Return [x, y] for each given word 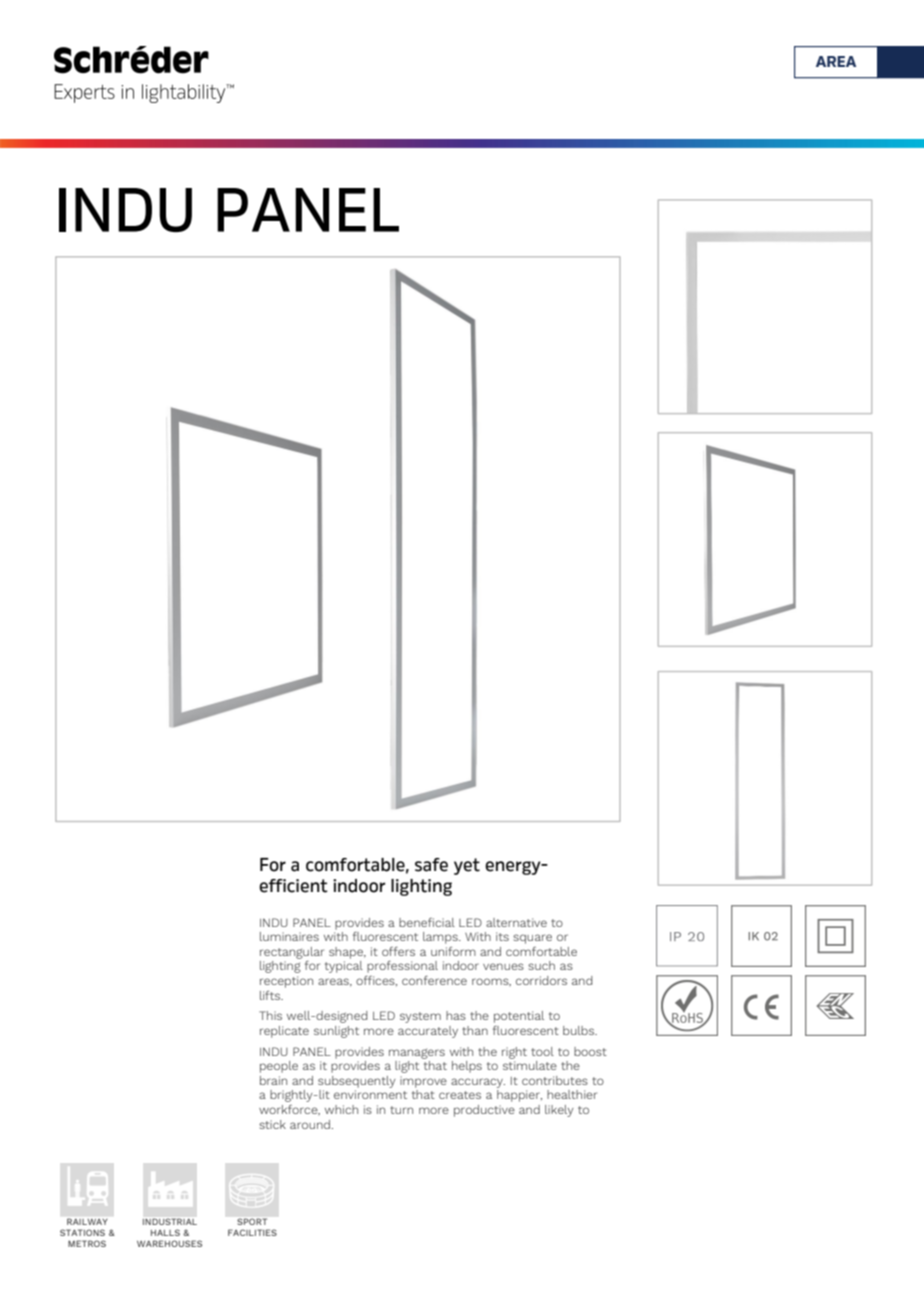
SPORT [252, 1222]
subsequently [357, 1082]
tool [542, 1051]
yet [467, 866]
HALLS [165, 1232]
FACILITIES [252, 1232]
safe [431, 865]
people [279, 1067]
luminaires [289, 936]
